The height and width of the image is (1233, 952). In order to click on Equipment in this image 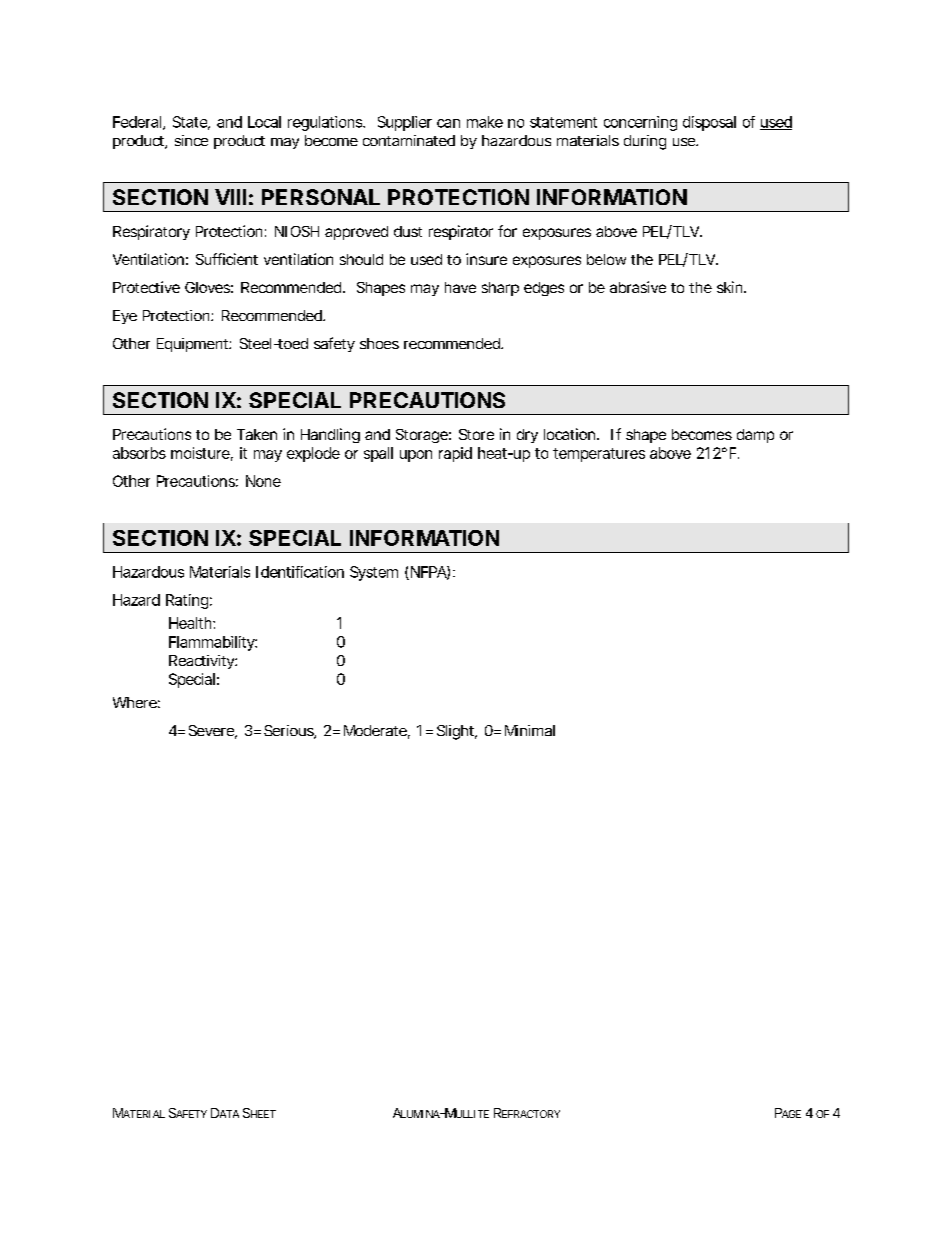, I will do `click(194, 345)`.
